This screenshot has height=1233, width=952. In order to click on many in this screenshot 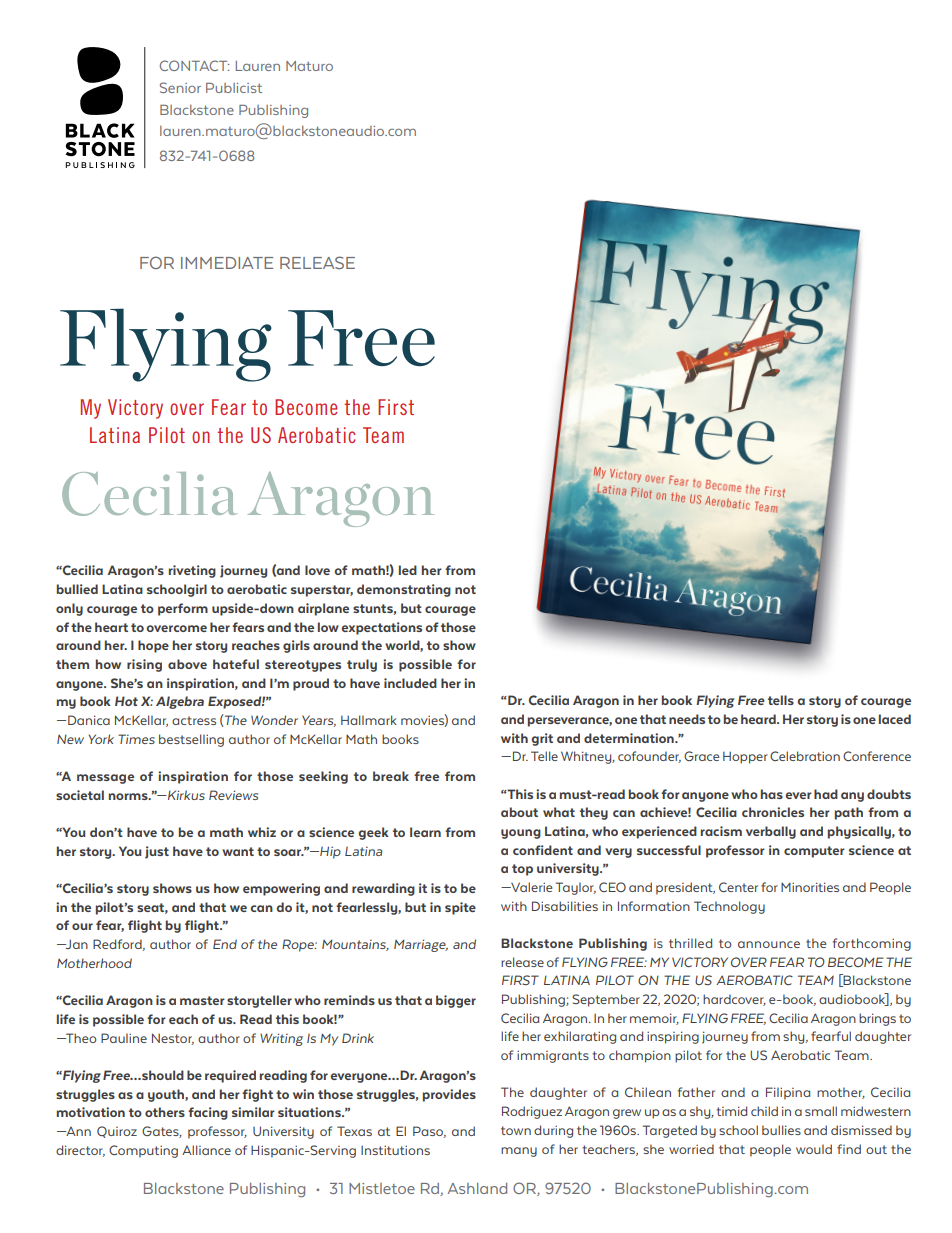, I will do `click(519, 1152)`.
